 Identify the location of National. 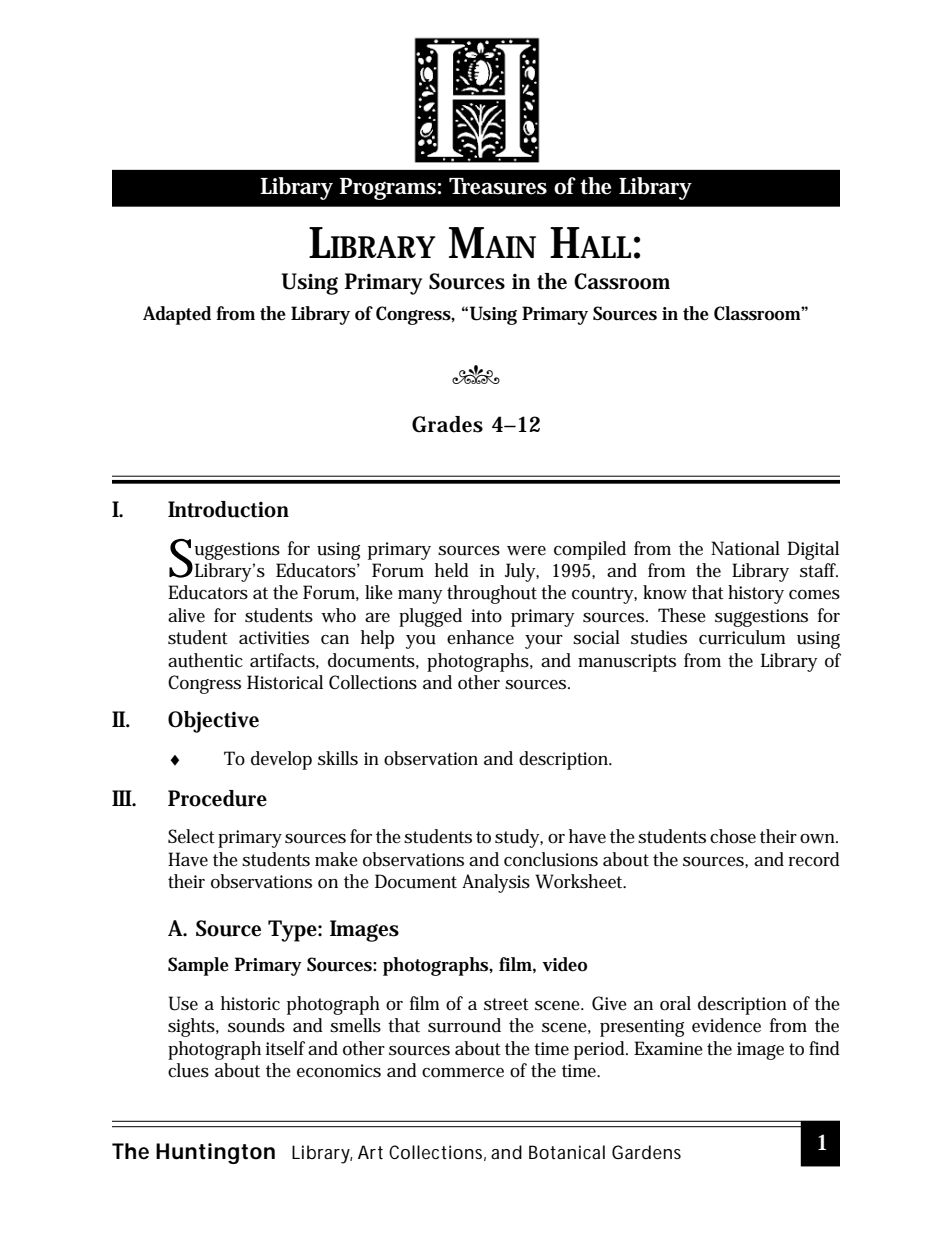
(745, 548).
